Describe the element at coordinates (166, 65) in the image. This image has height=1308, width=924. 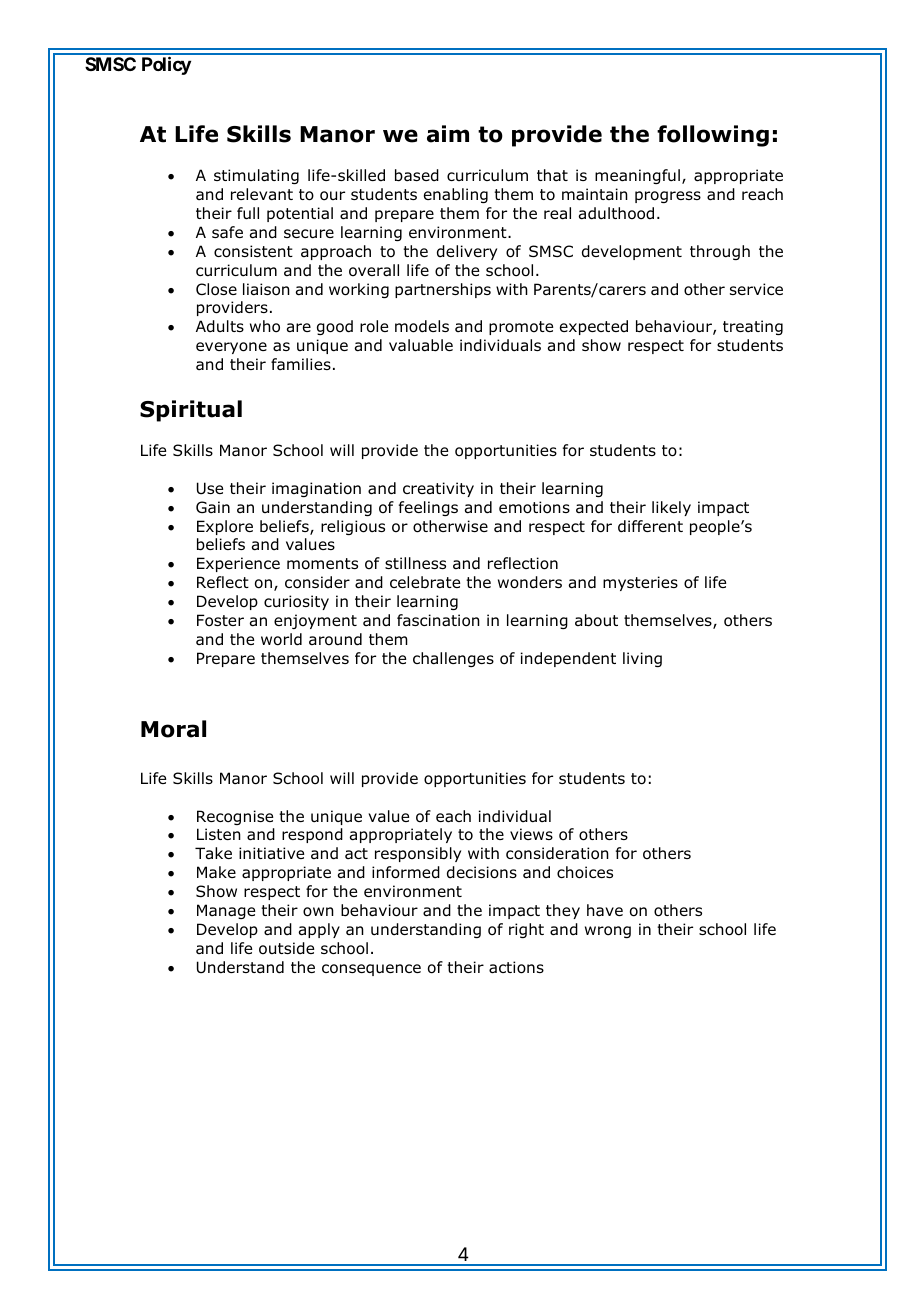
I see `Policy` at that location.
